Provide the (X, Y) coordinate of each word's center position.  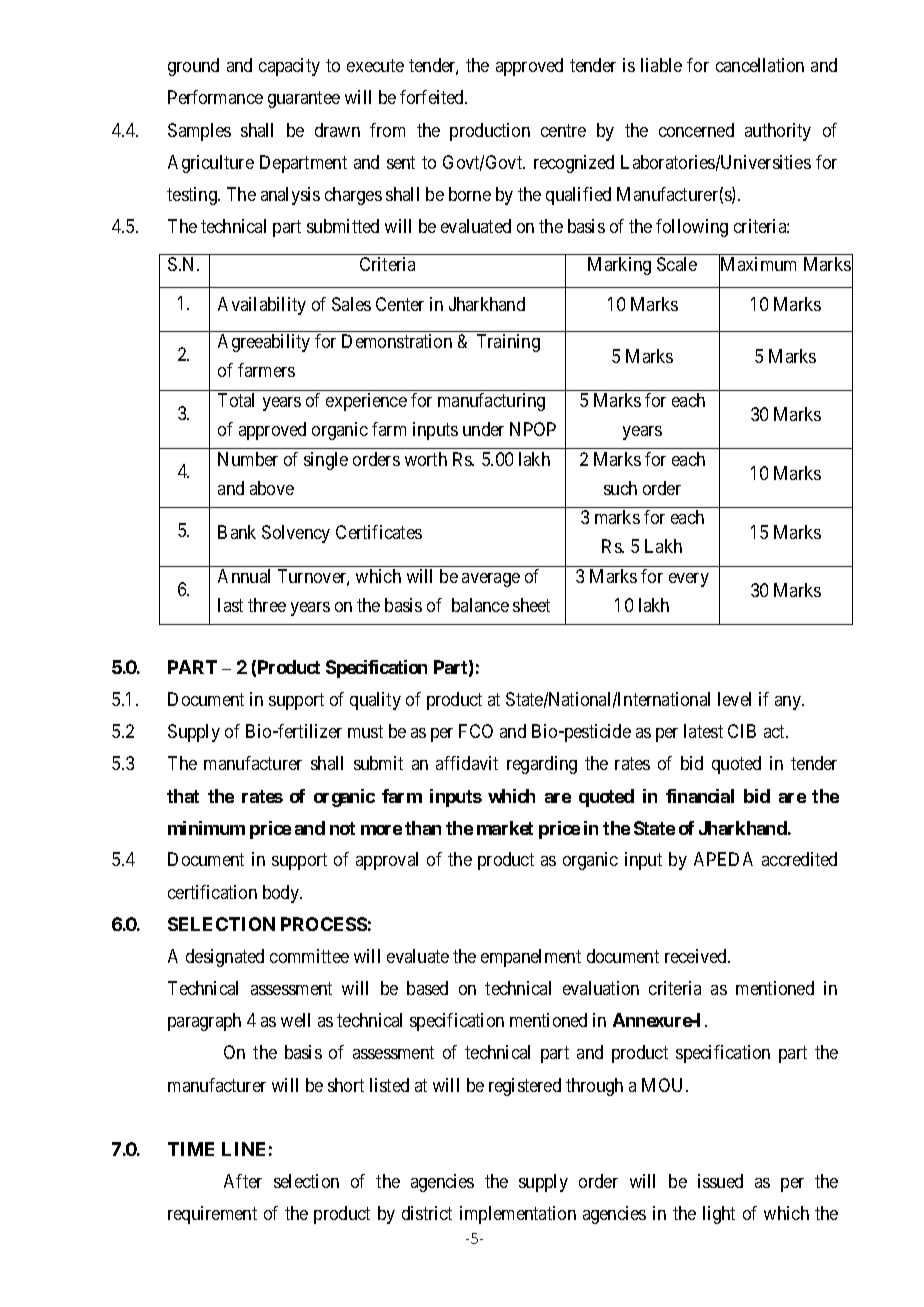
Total (236, 400)
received (697, 956)
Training (508, 343)
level (734, 699)
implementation (518, 1215)
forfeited (433, 97)
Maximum (757, 266)
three (267, 605)
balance (480, 605)
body (282, 894)
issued (720, 1181)
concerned (696, 130)
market (505, 828)
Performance (215, 97)
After (243, 1181)
